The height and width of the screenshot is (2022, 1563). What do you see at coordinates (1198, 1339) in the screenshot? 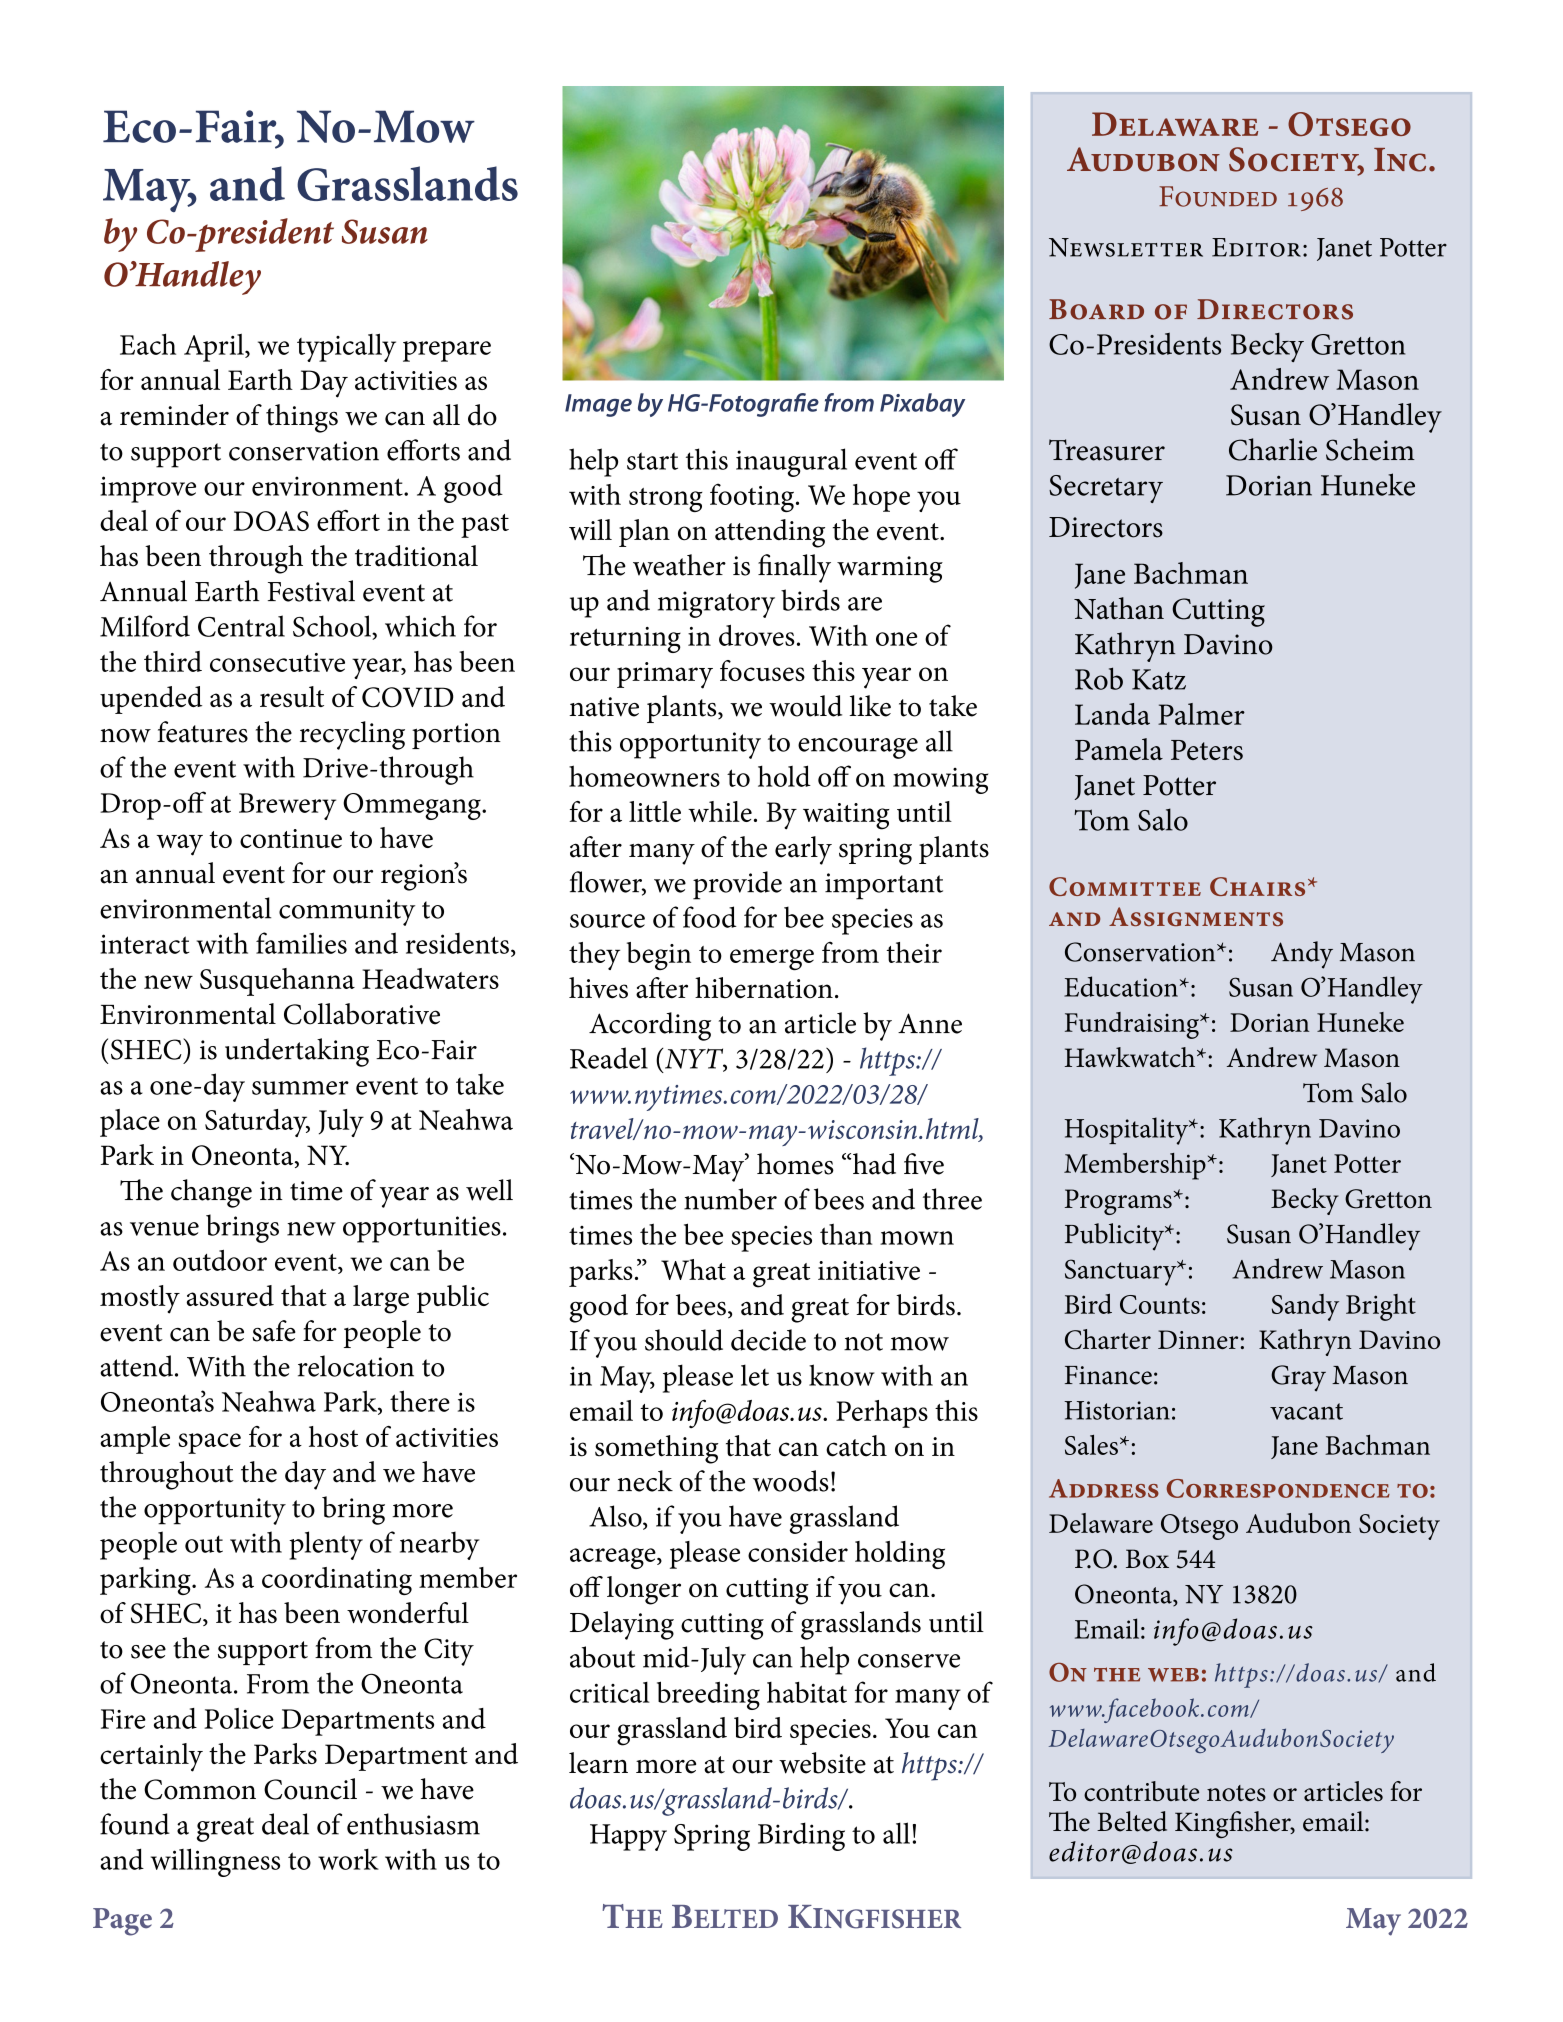
I see `Dinner` at bounding box center [1198, 1339].
